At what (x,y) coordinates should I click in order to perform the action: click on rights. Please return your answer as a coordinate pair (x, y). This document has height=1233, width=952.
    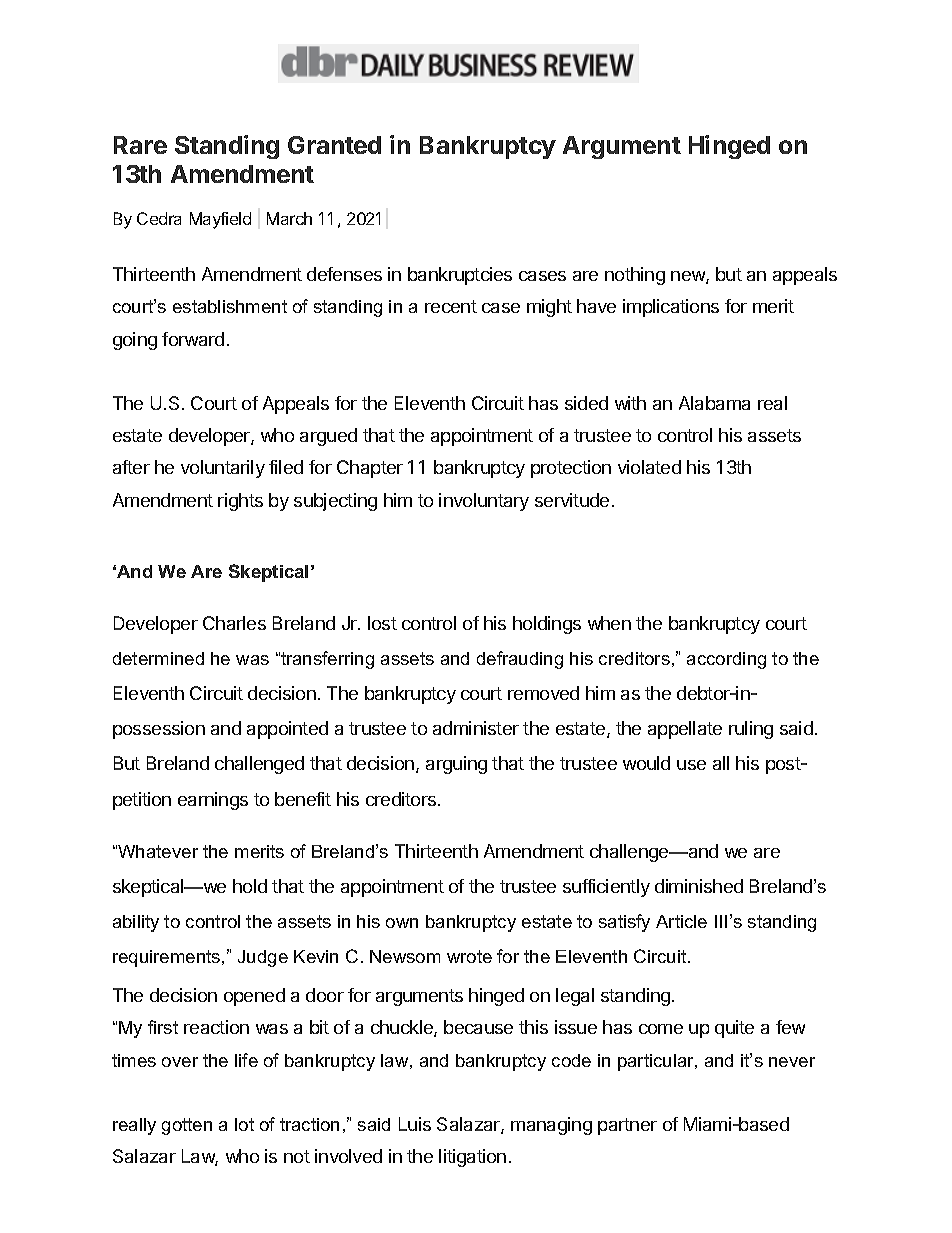
    Looking at the image, I should click on (240, 502).
